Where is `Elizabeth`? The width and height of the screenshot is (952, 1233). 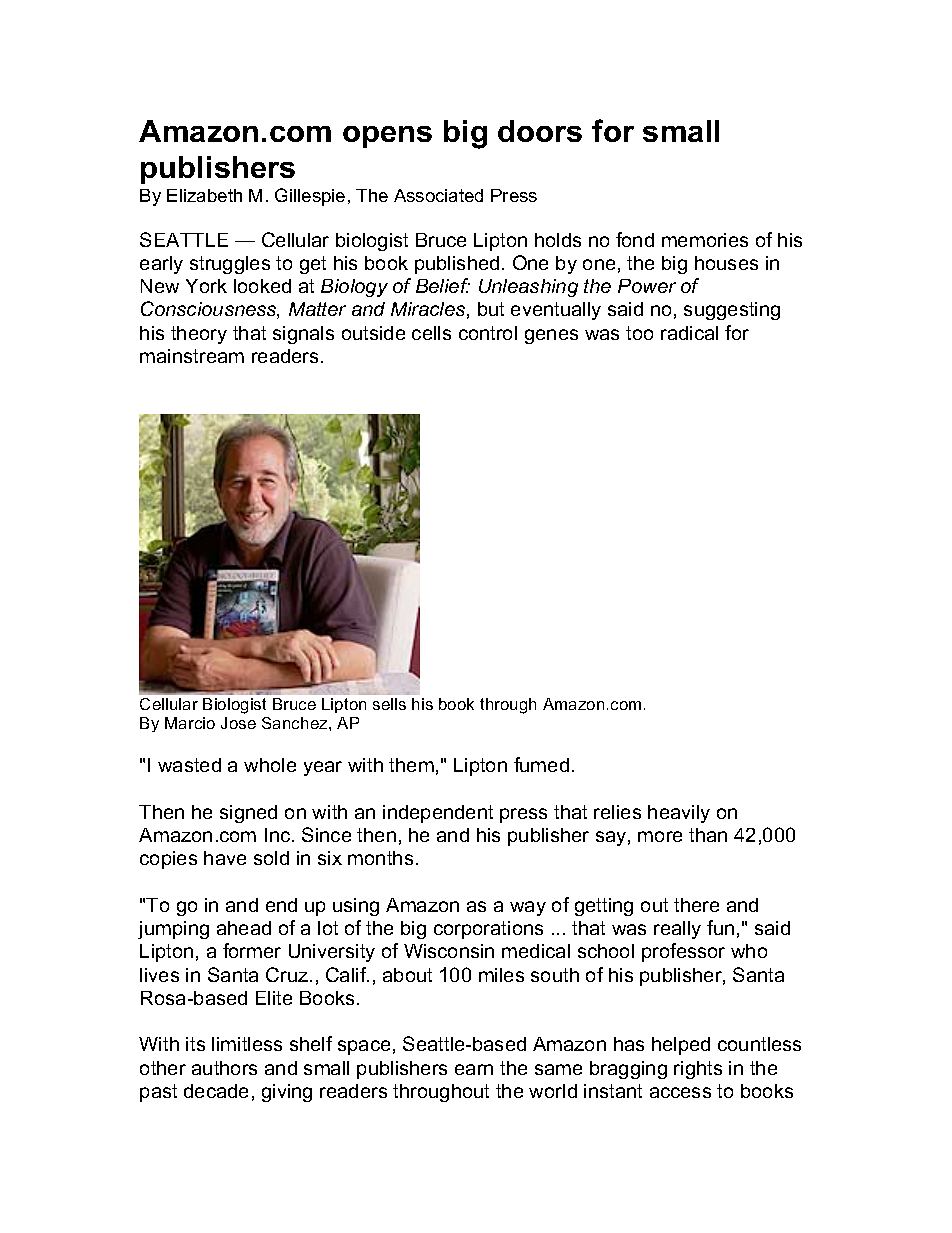 Elizabeth is located at coordinates (204, 195).
